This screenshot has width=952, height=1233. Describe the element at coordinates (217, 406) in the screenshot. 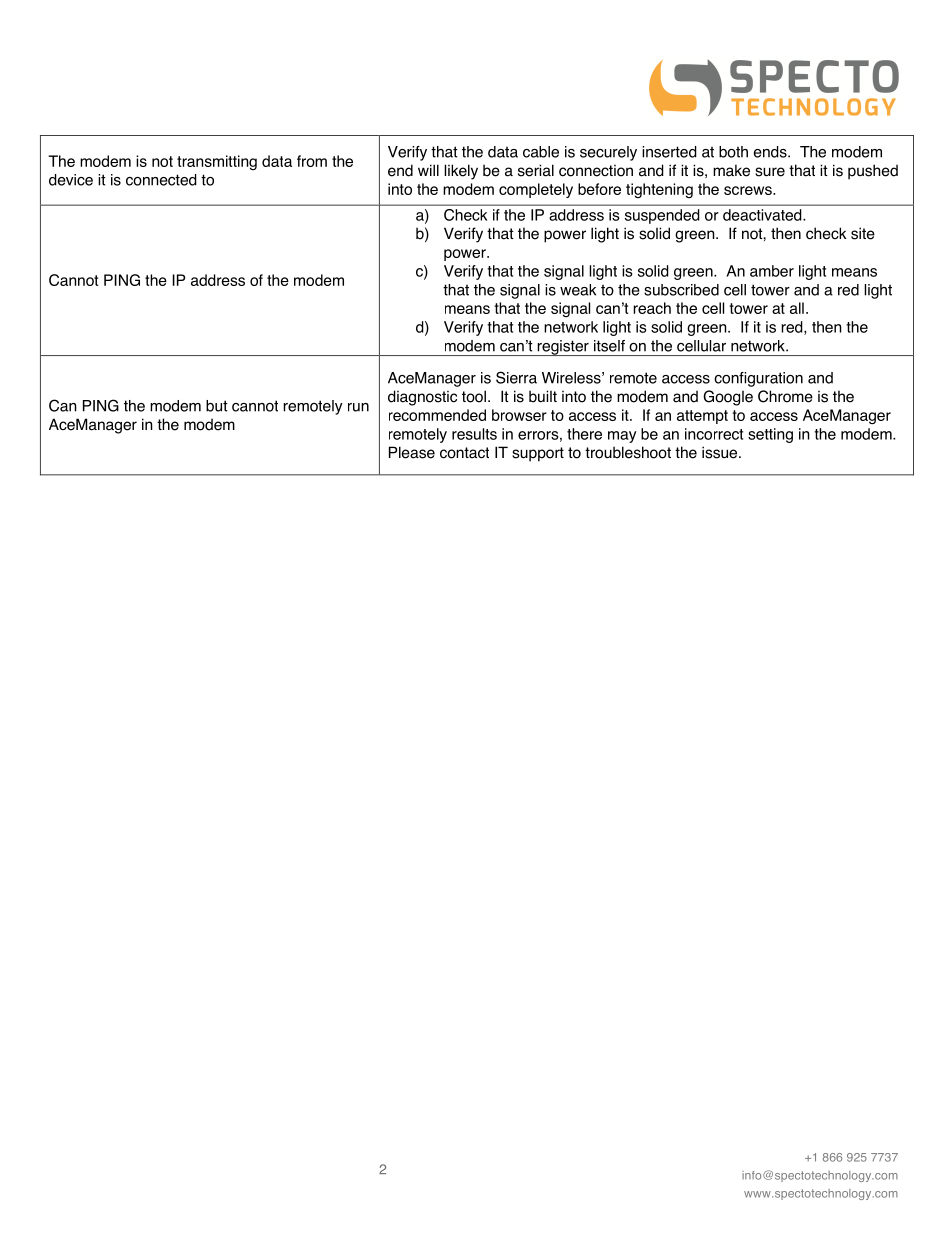

I see `but` at that location.
